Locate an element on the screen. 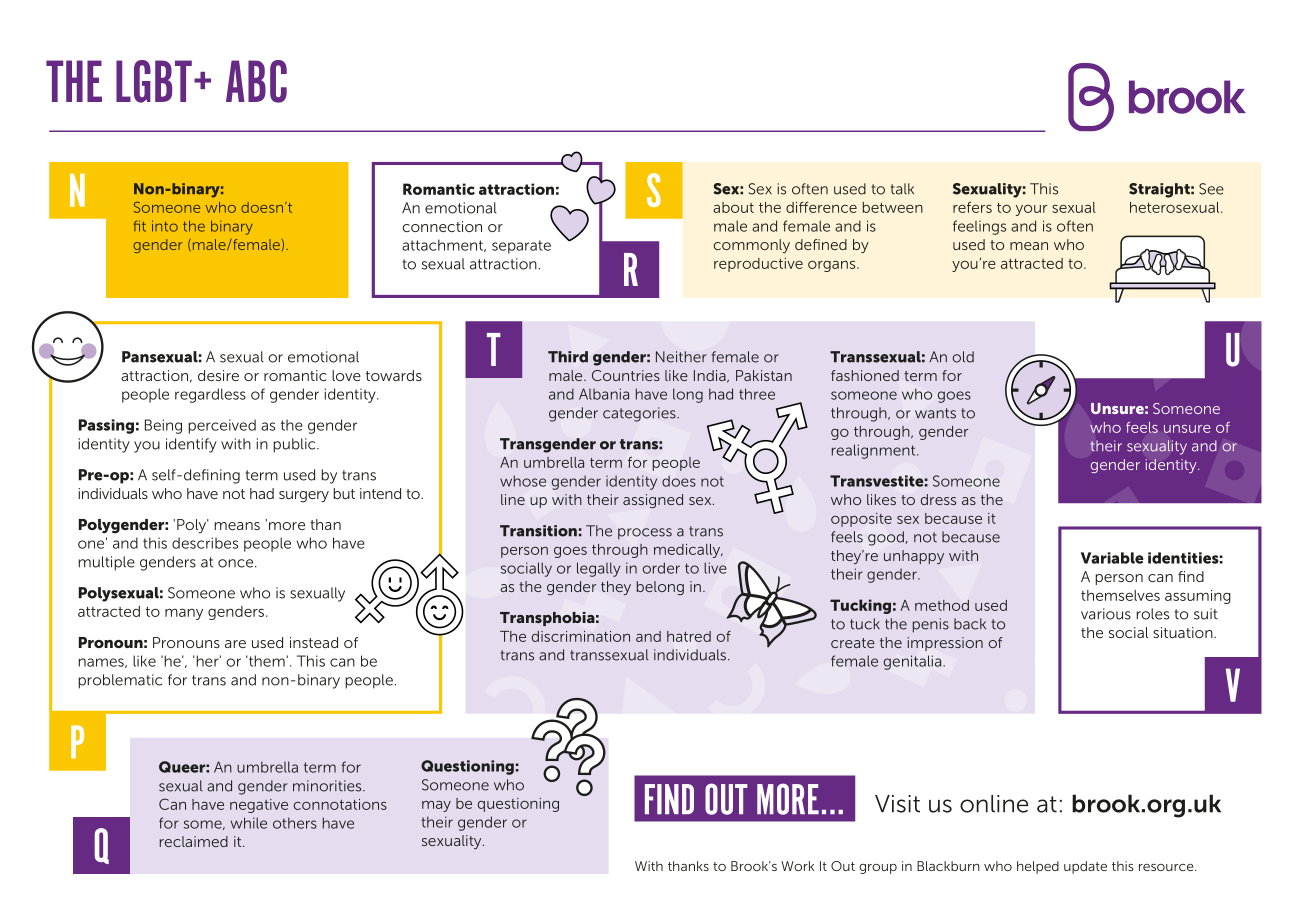  Work is located at coordinates (797, 866).
